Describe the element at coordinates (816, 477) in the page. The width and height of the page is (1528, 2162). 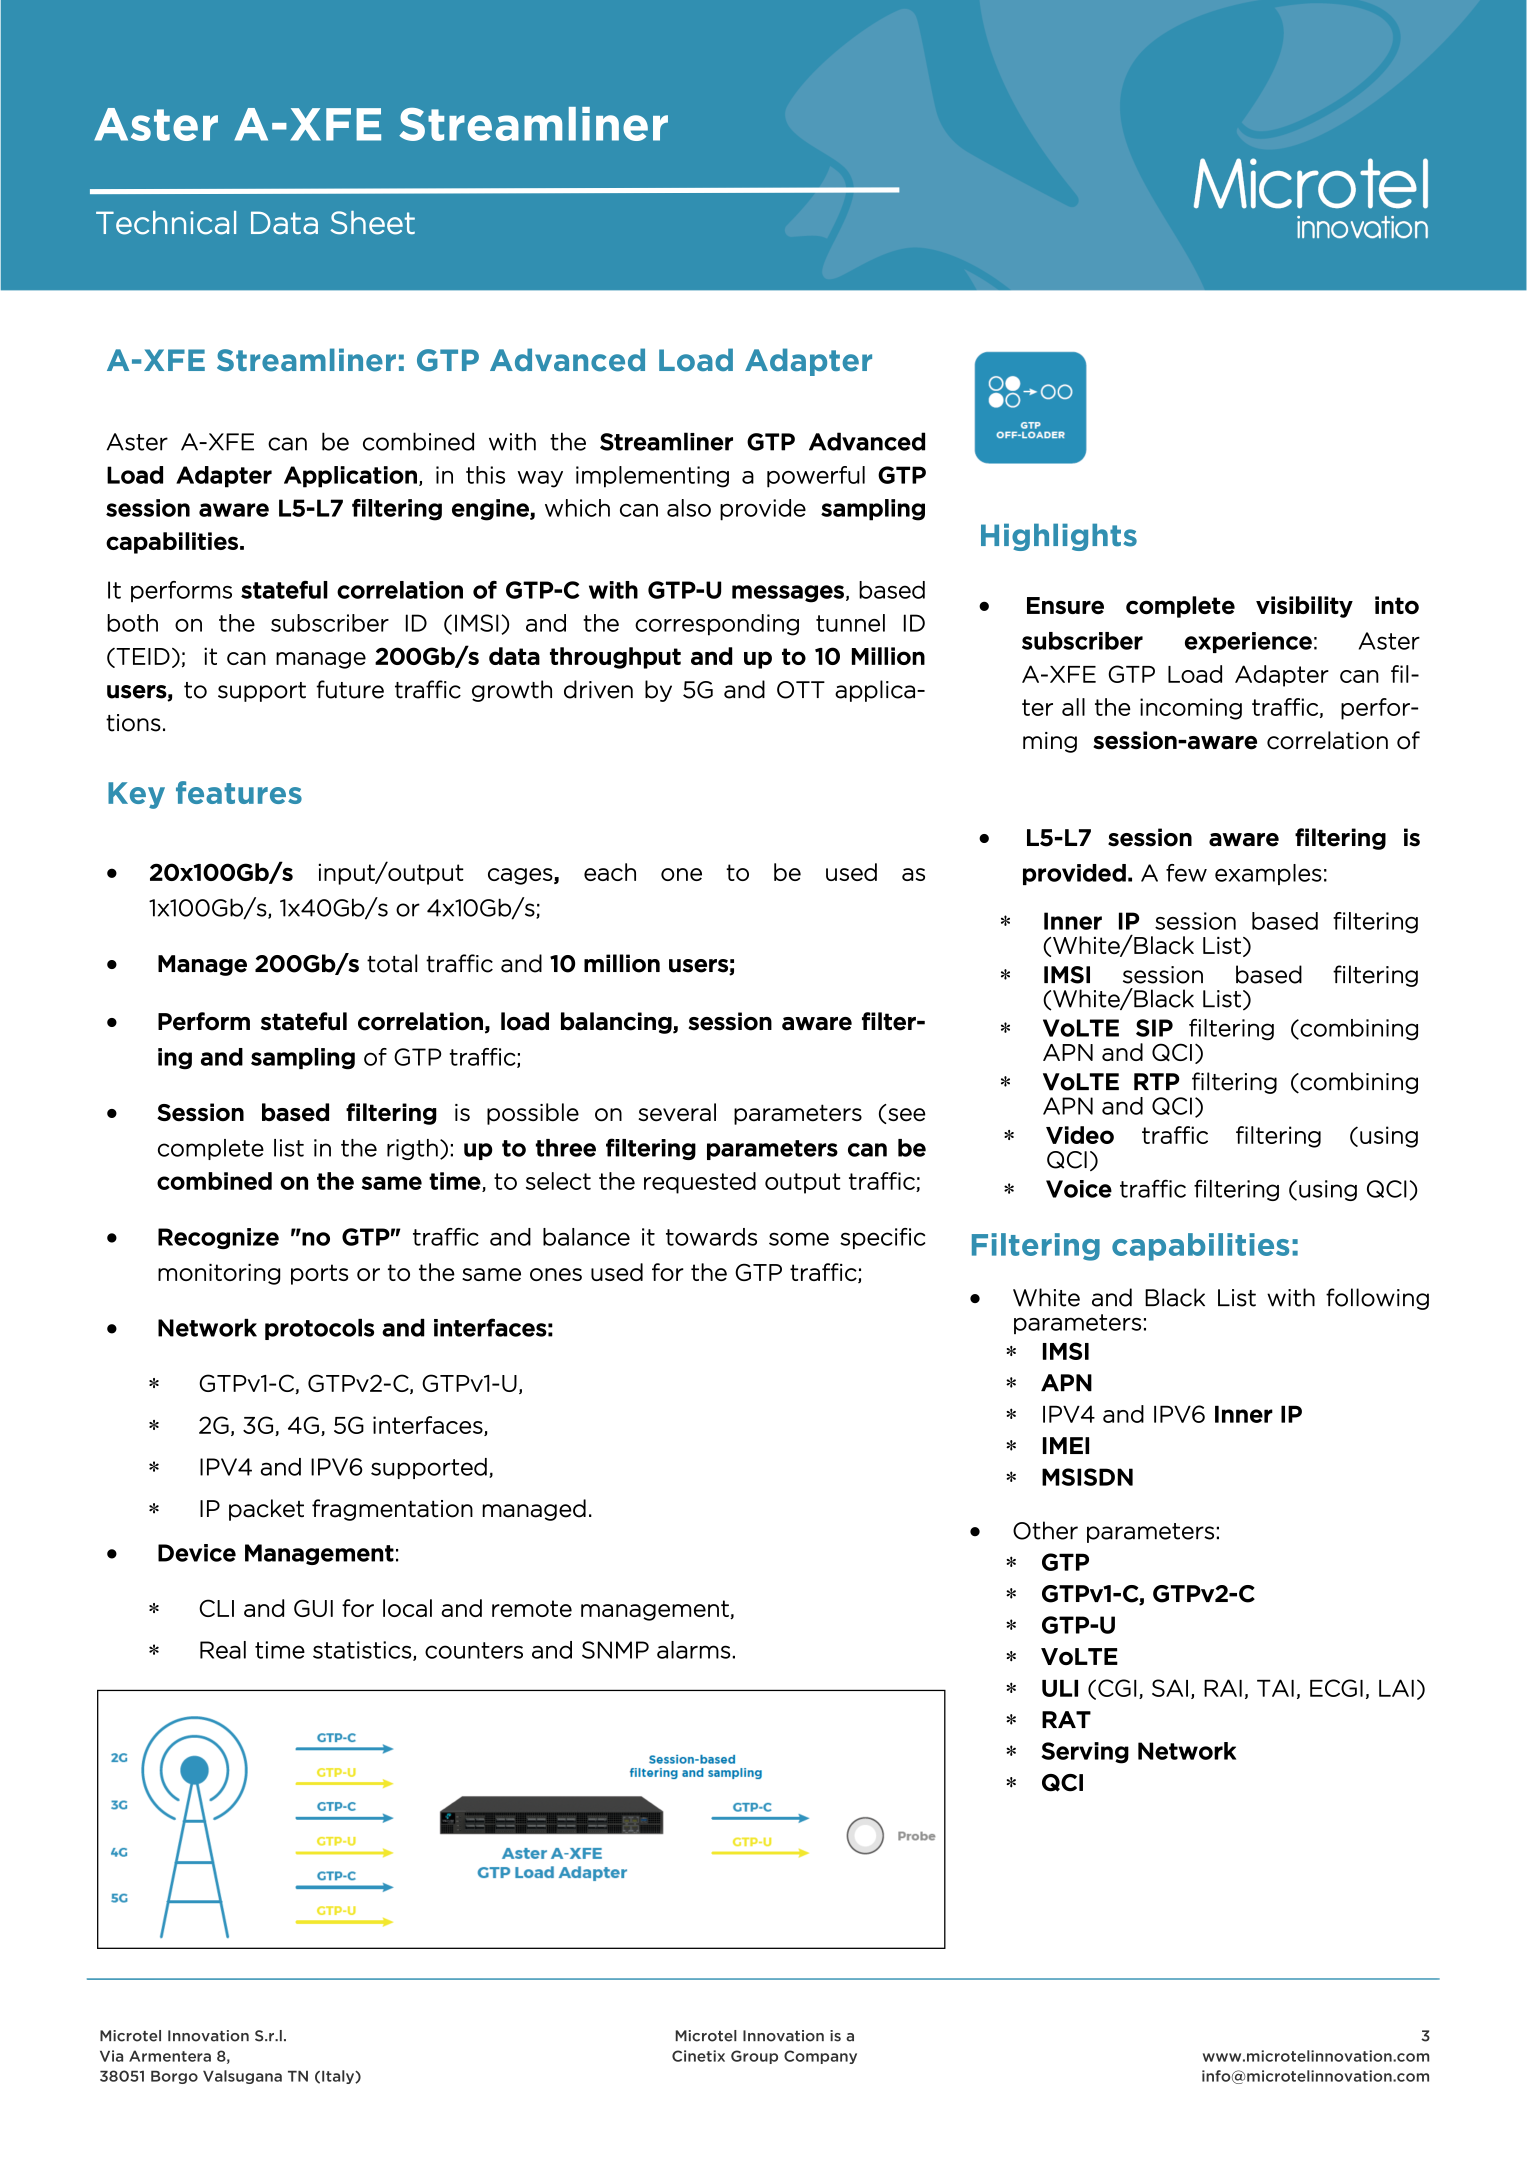
I see `powerful` at that location.
